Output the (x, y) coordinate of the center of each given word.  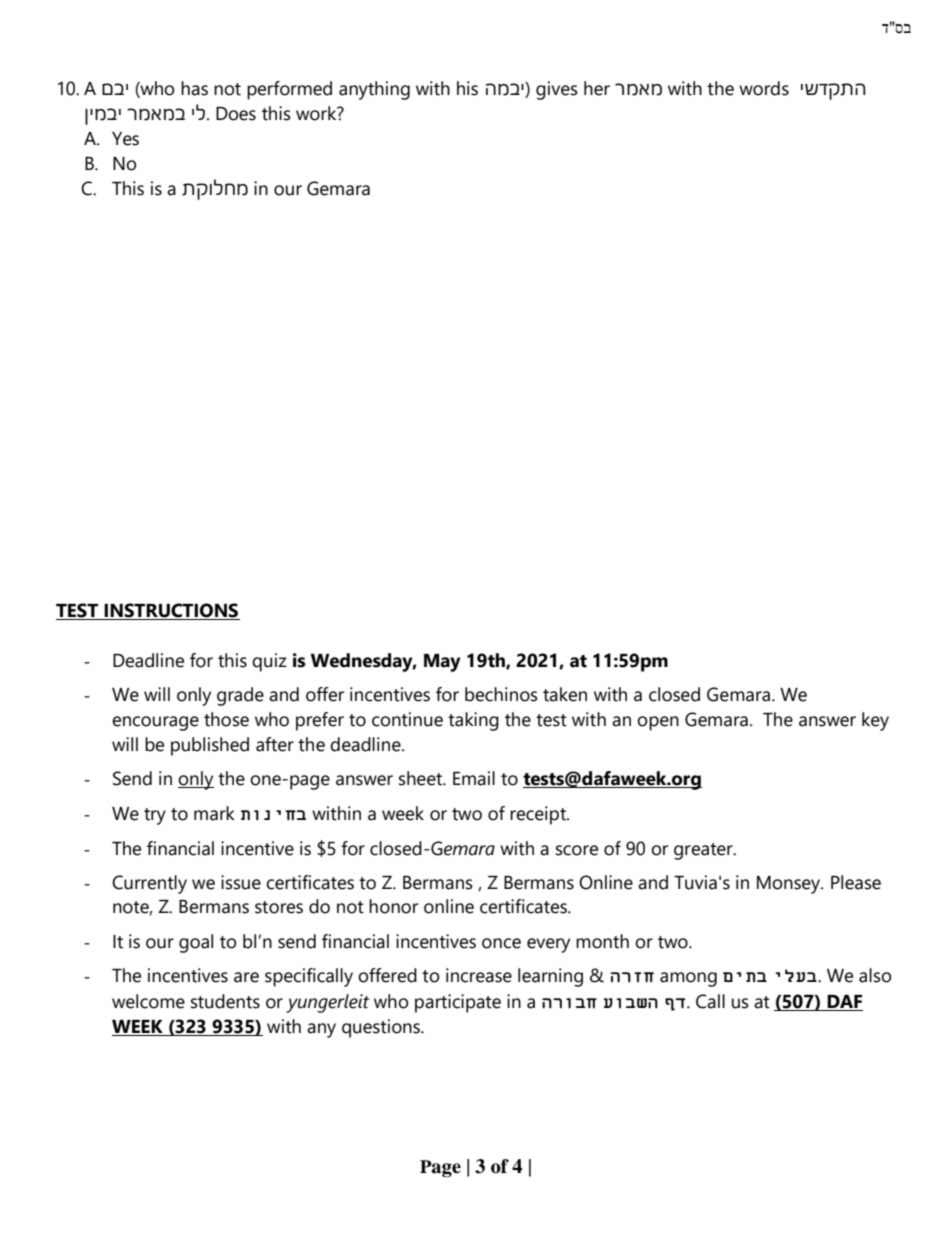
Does (236, 114)
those (226, 719)
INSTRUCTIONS (171, 611)
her (597, 88)
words (764, 88)
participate (458, 1003)
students (225, 1001)
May (442, 663)
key (875, 721)
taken (565, 694)
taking (473, 721)
